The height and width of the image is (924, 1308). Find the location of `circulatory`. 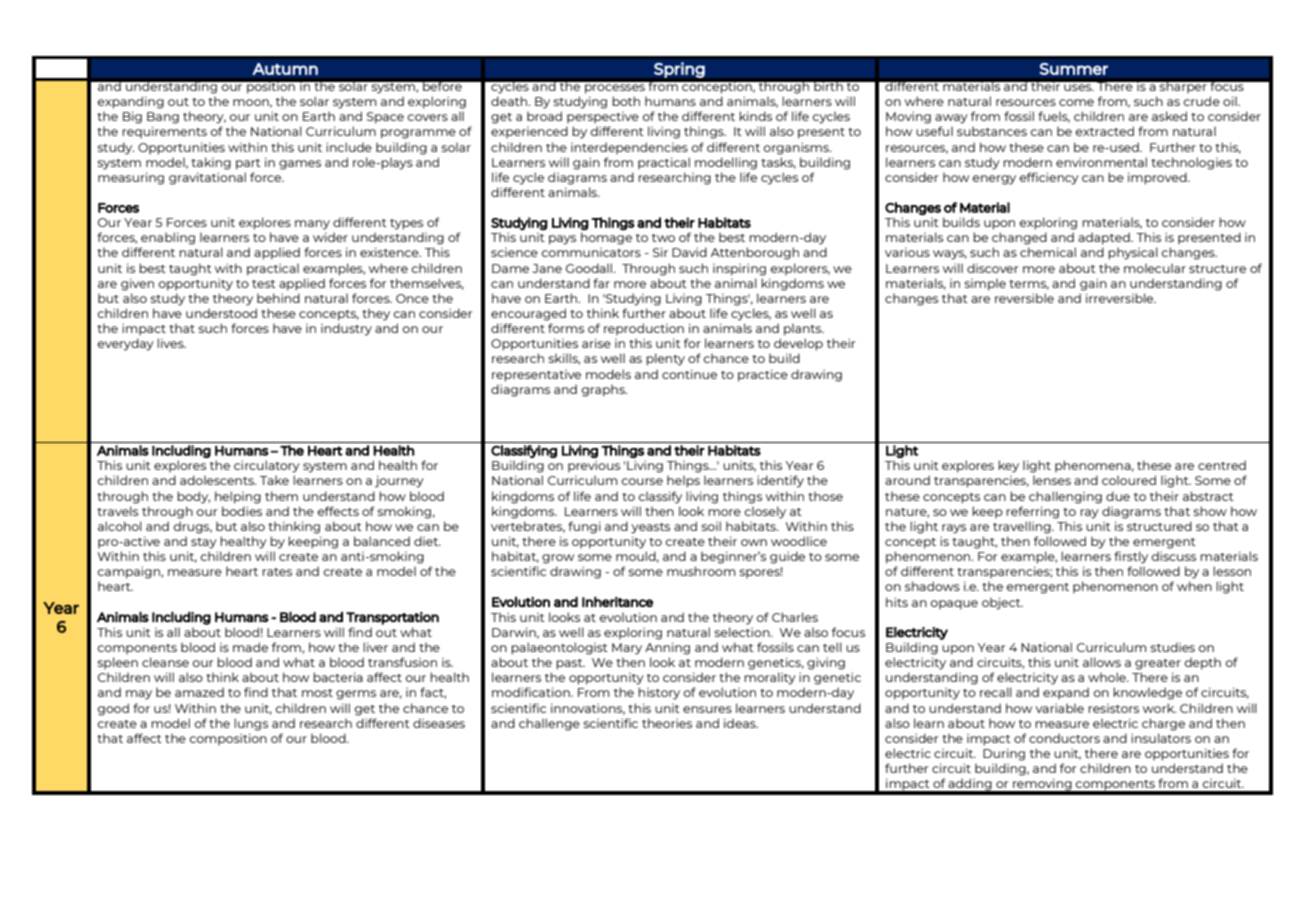

circulatory is located at coordinates (267, 466).
